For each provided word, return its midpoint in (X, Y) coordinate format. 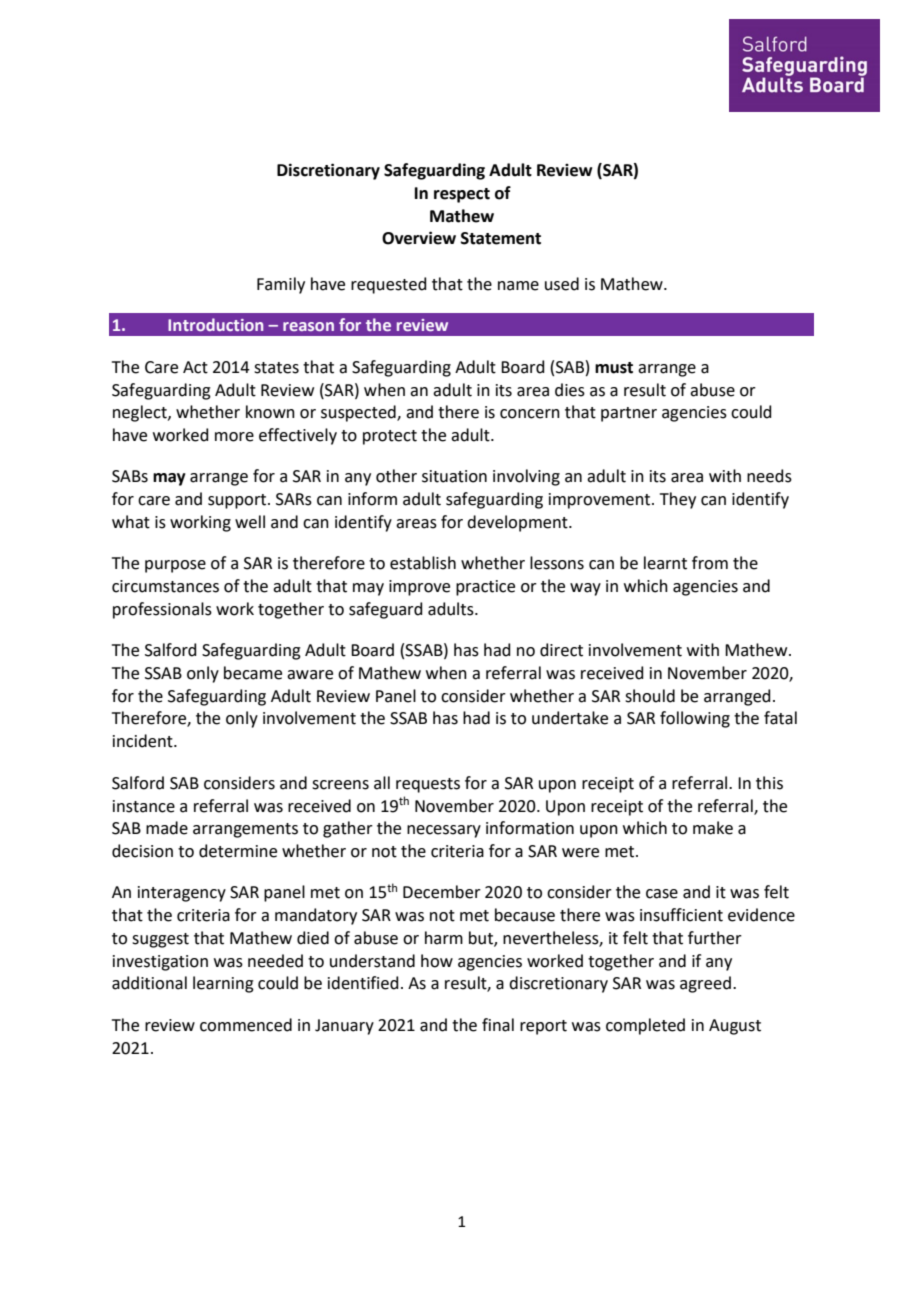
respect (462, 195)
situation (454, 476)
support (238, 501)
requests (428, 785)
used (562, 284)
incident (144, 741)
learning (223, 984)
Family (281, 285)
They (678, 500)
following (695, 719)
